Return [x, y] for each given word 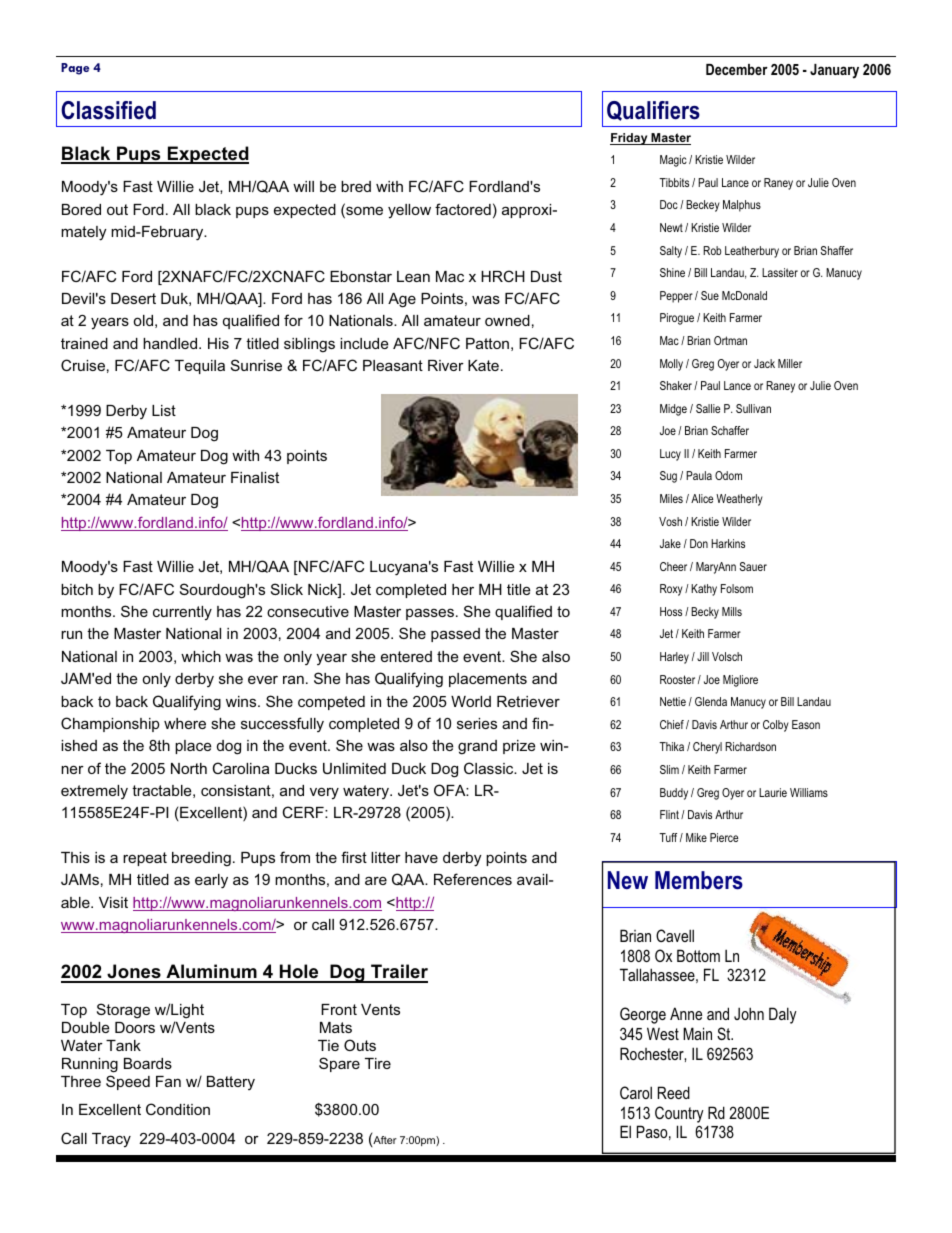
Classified [108, 110]
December [737, 69]
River [446, 365]
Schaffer [730, 430]
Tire [378, 1063]
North [189, 768]
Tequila [200, 367]
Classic [490, 768]
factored [463, 209]
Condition [178, 1109]
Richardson [750, 746]
